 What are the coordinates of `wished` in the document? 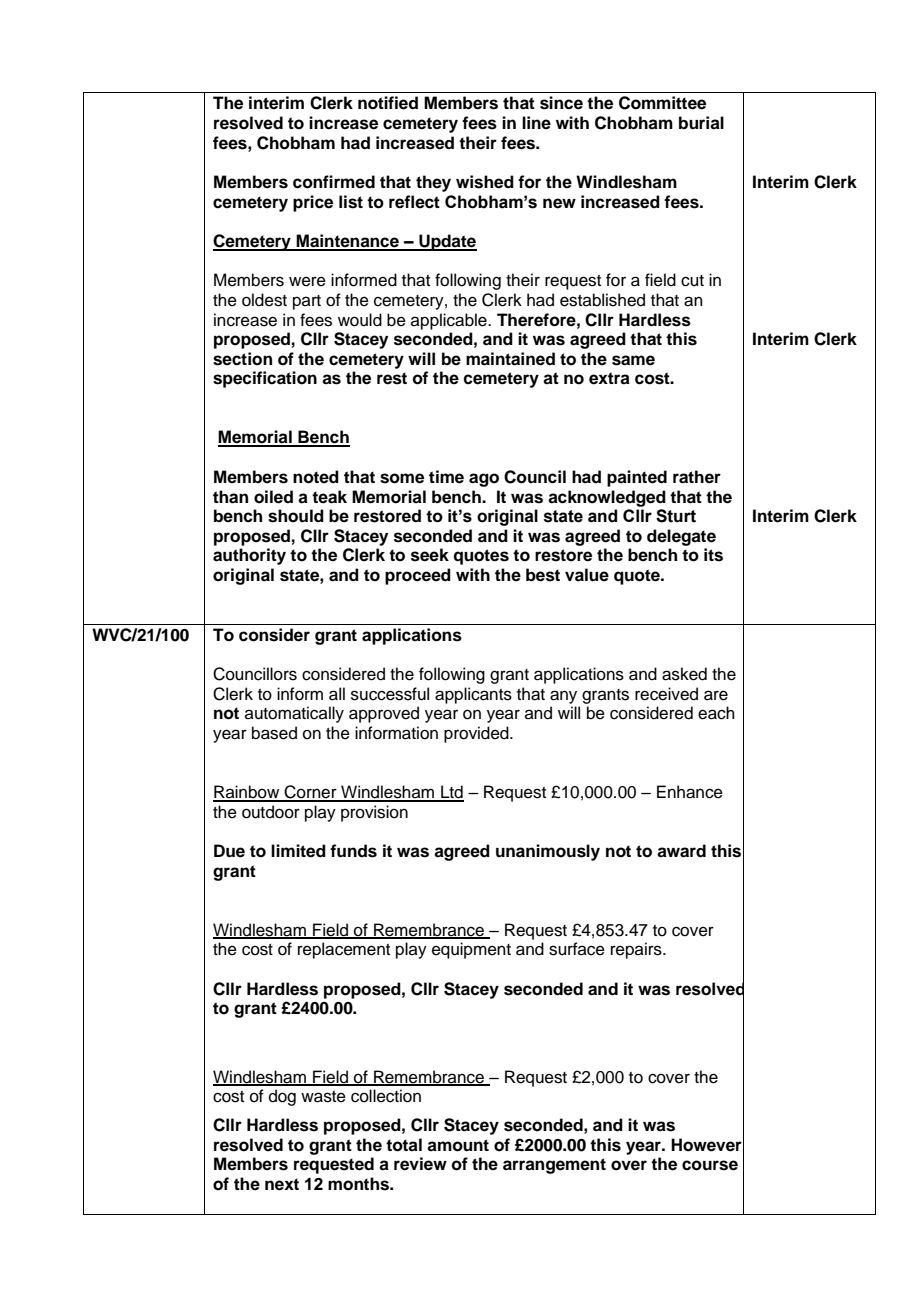 It's located at (485, 182).
